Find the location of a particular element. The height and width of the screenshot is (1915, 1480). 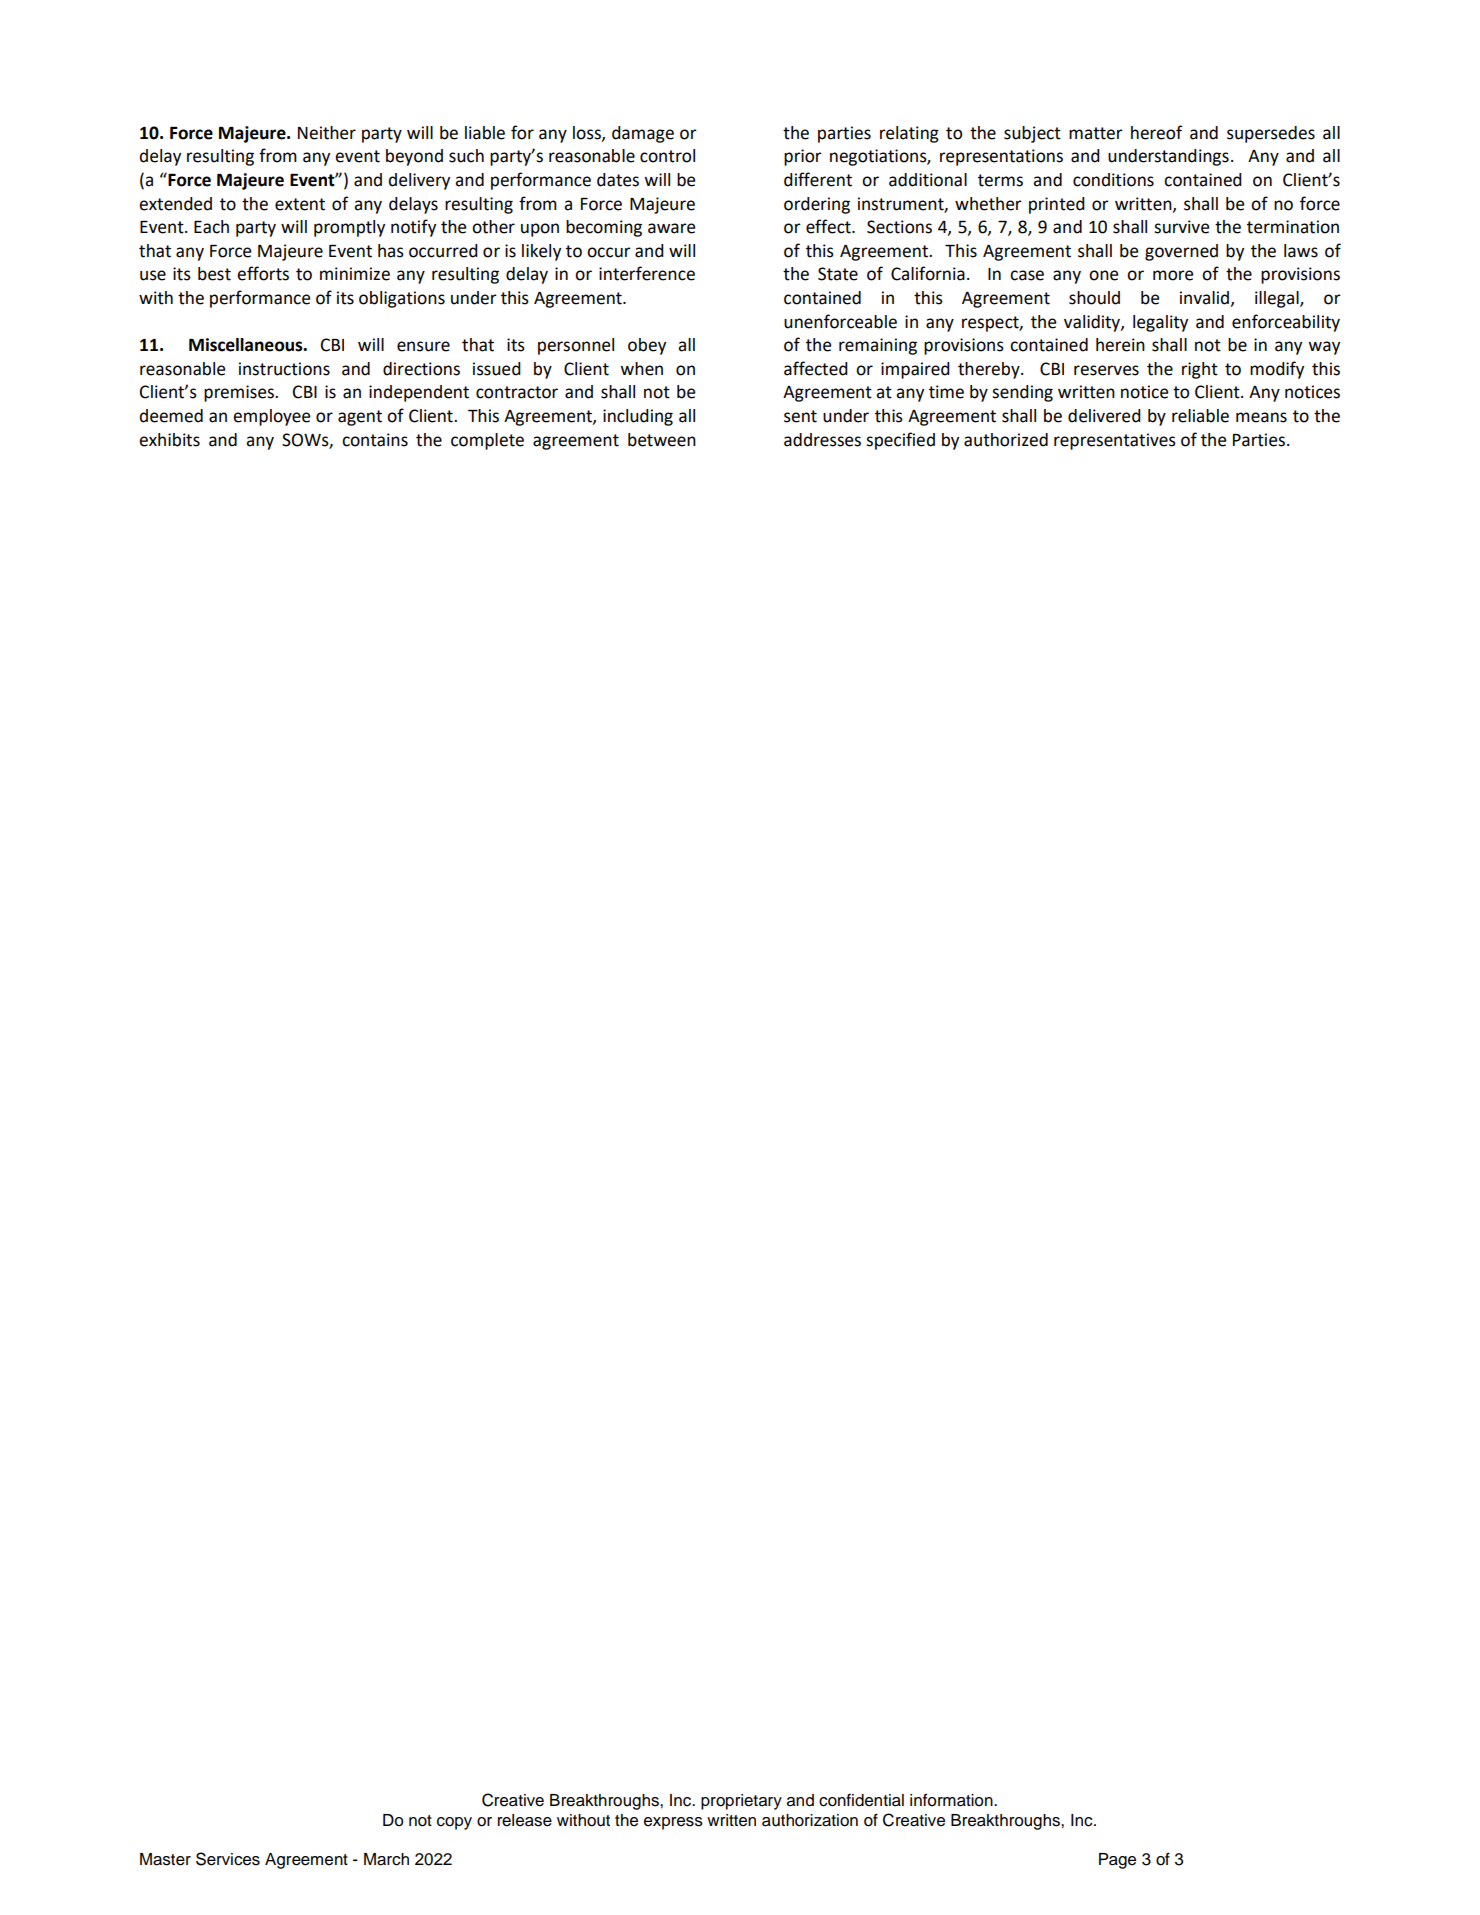

express is located at coordinates (673, 1823).
